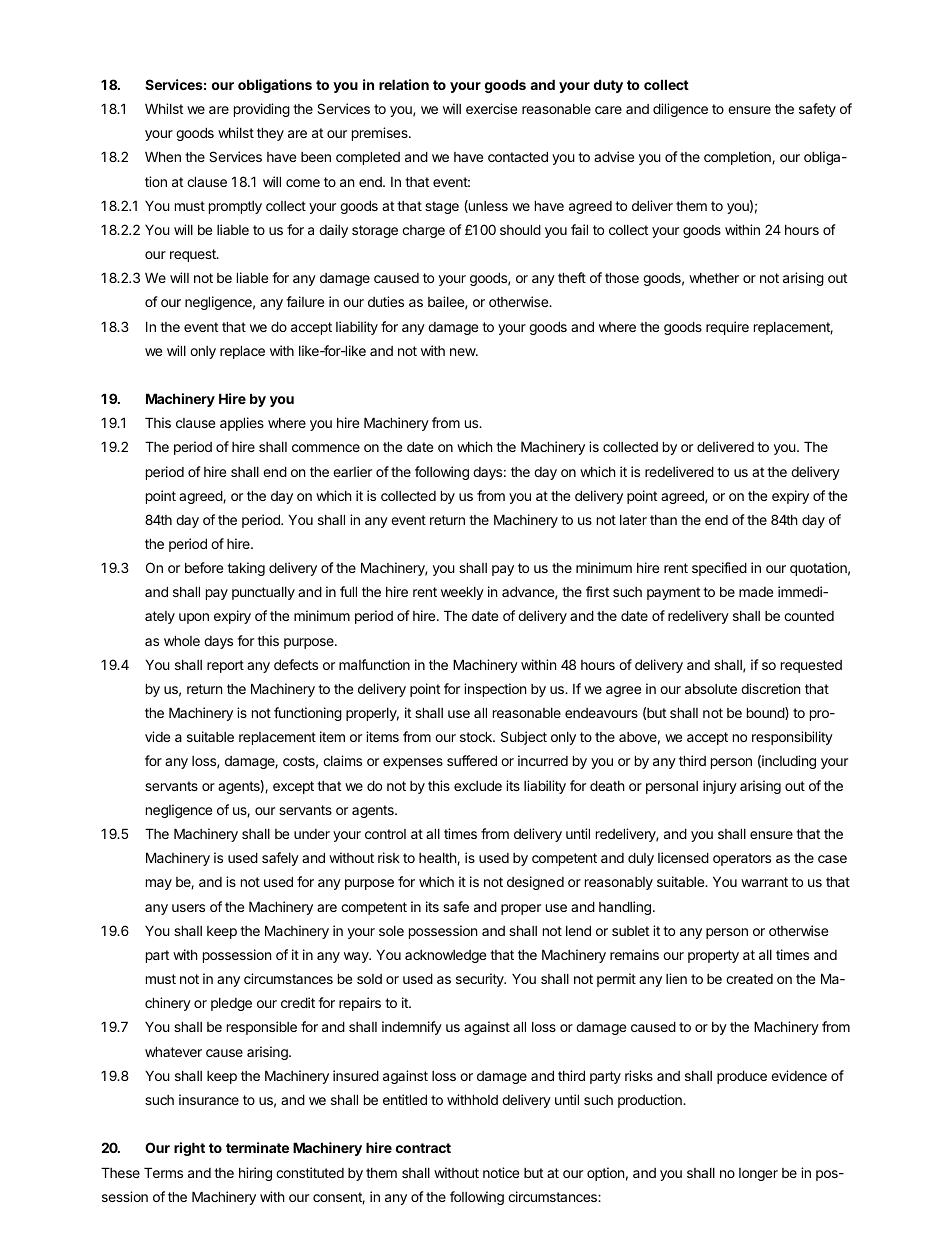  What do you see at coordinates (758, 1174) in the screenshot?
I see `longer` at bounding box center [758, 1174].
